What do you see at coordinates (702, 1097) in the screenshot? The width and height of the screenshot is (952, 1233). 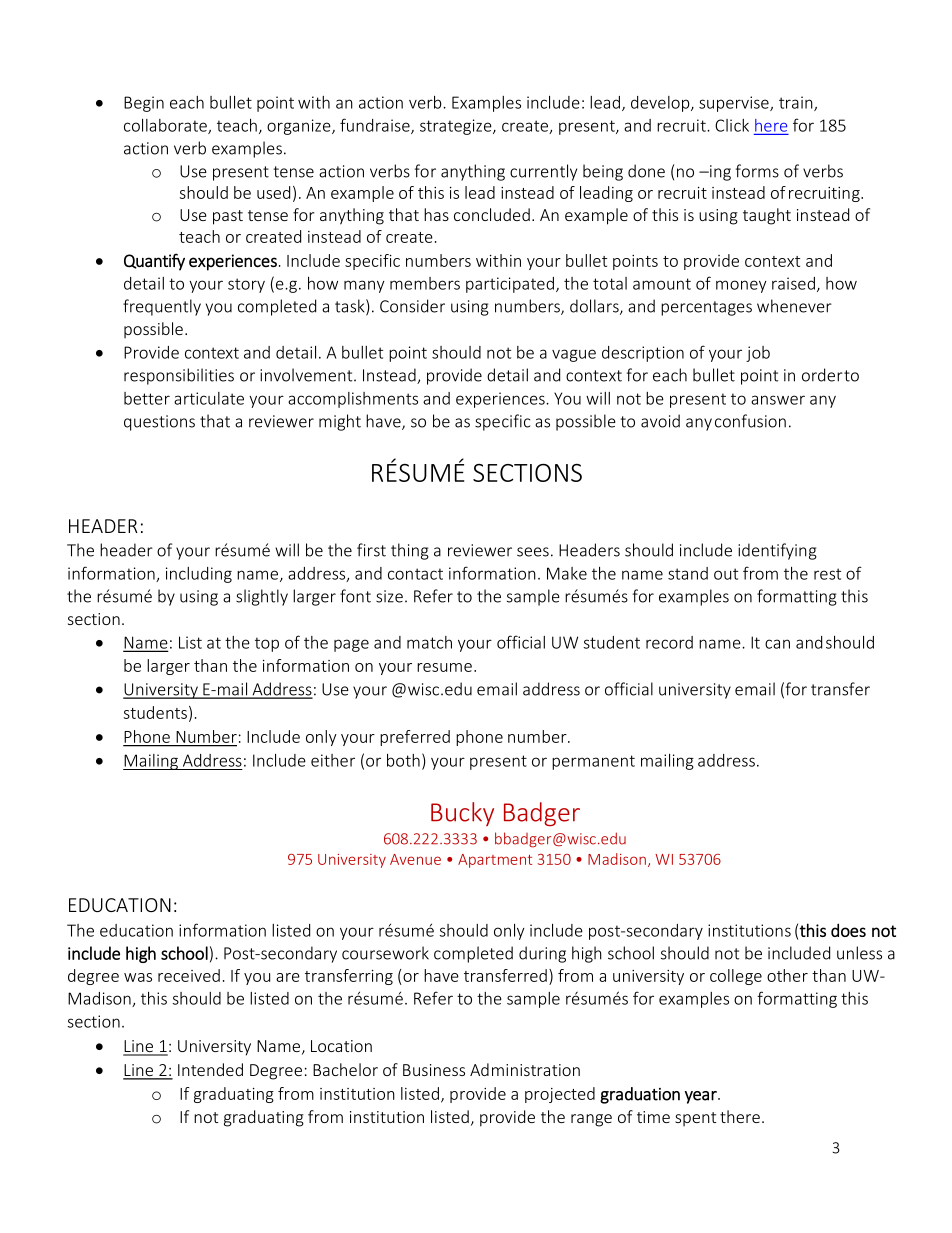 I see `year` at bounding box center [702, 1097].
